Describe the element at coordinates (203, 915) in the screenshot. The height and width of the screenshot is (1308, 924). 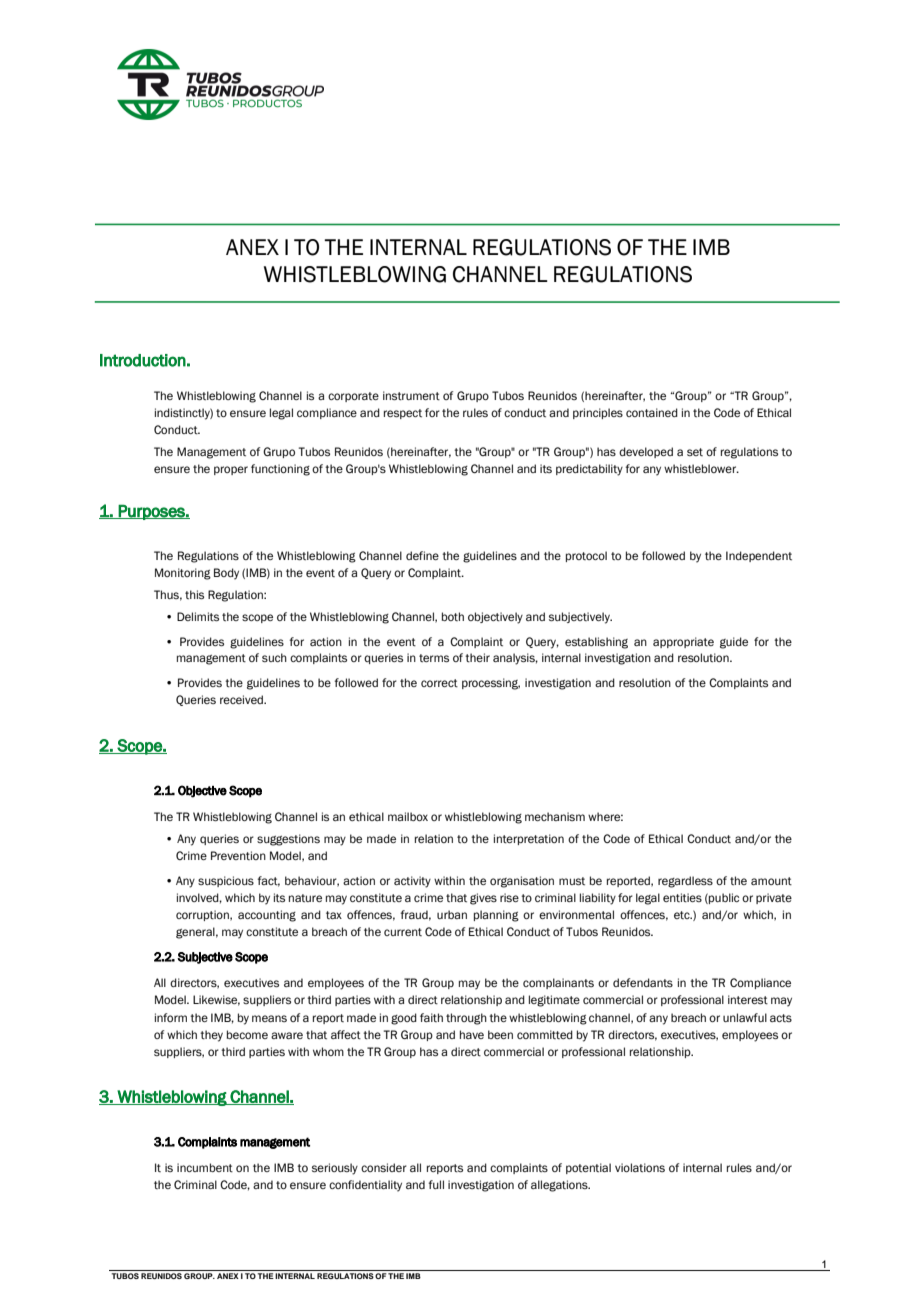
I see `corruption` at that location.
